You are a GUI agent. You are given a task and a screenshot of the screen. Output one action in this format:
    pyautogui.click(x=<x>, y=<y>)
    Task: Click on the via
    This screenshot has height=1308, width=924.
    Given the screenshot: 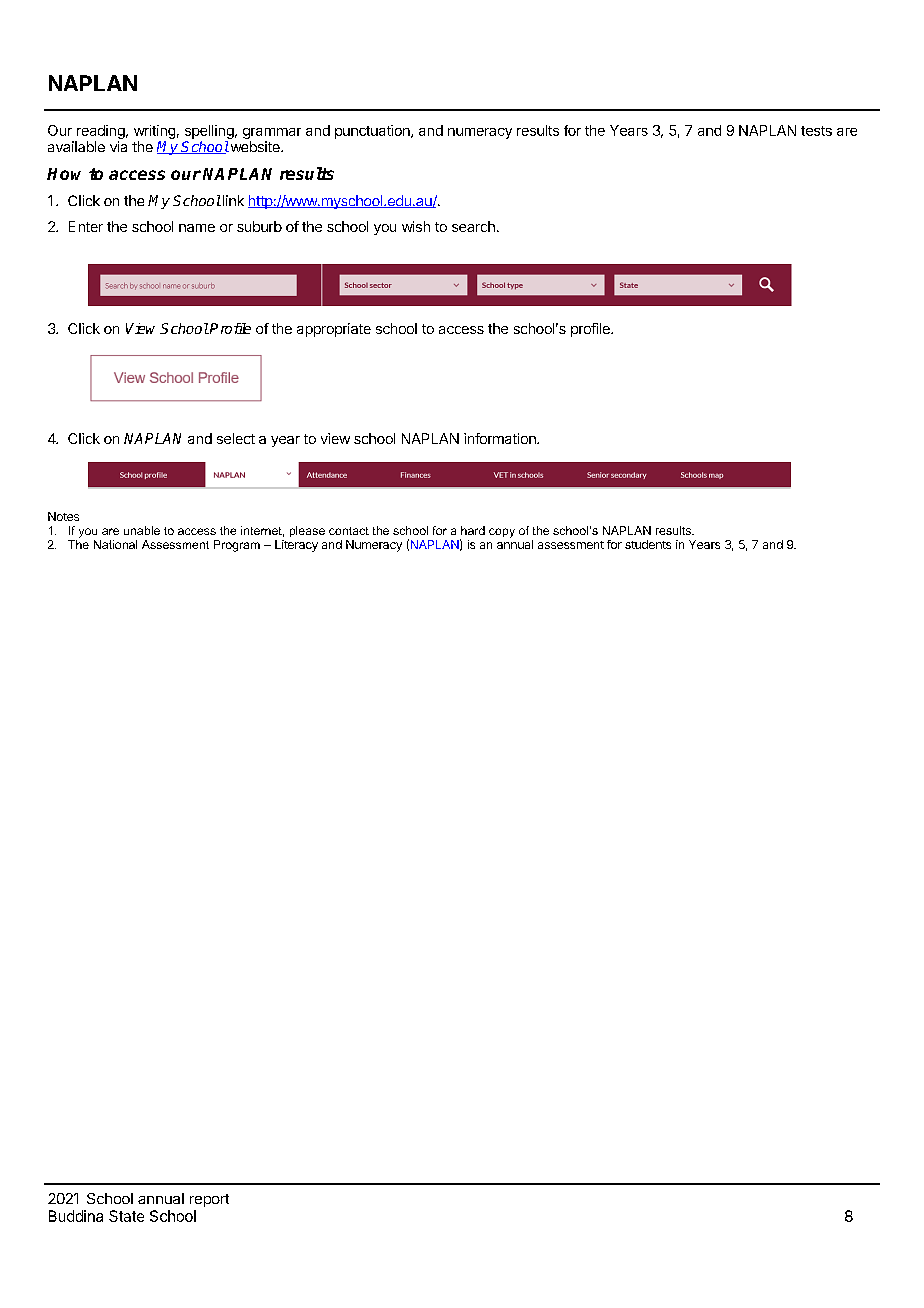 What is the action you would take?
    pyautogui.click(x=118, y=146)
